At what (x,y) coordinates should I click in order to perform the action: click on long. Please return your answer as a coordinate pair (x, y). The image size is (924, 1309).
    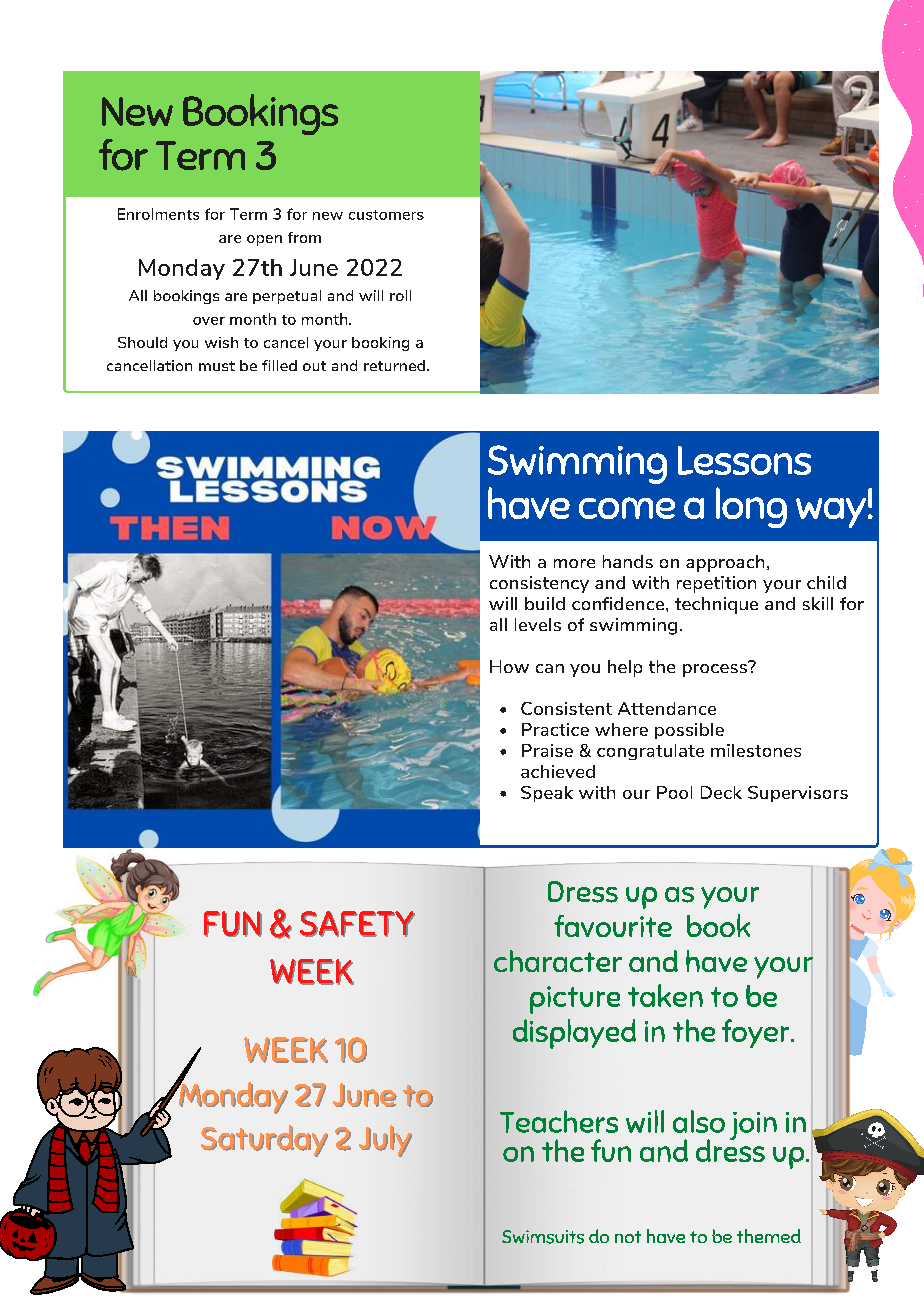
    Looking at the image, I should click on (751, 507).
